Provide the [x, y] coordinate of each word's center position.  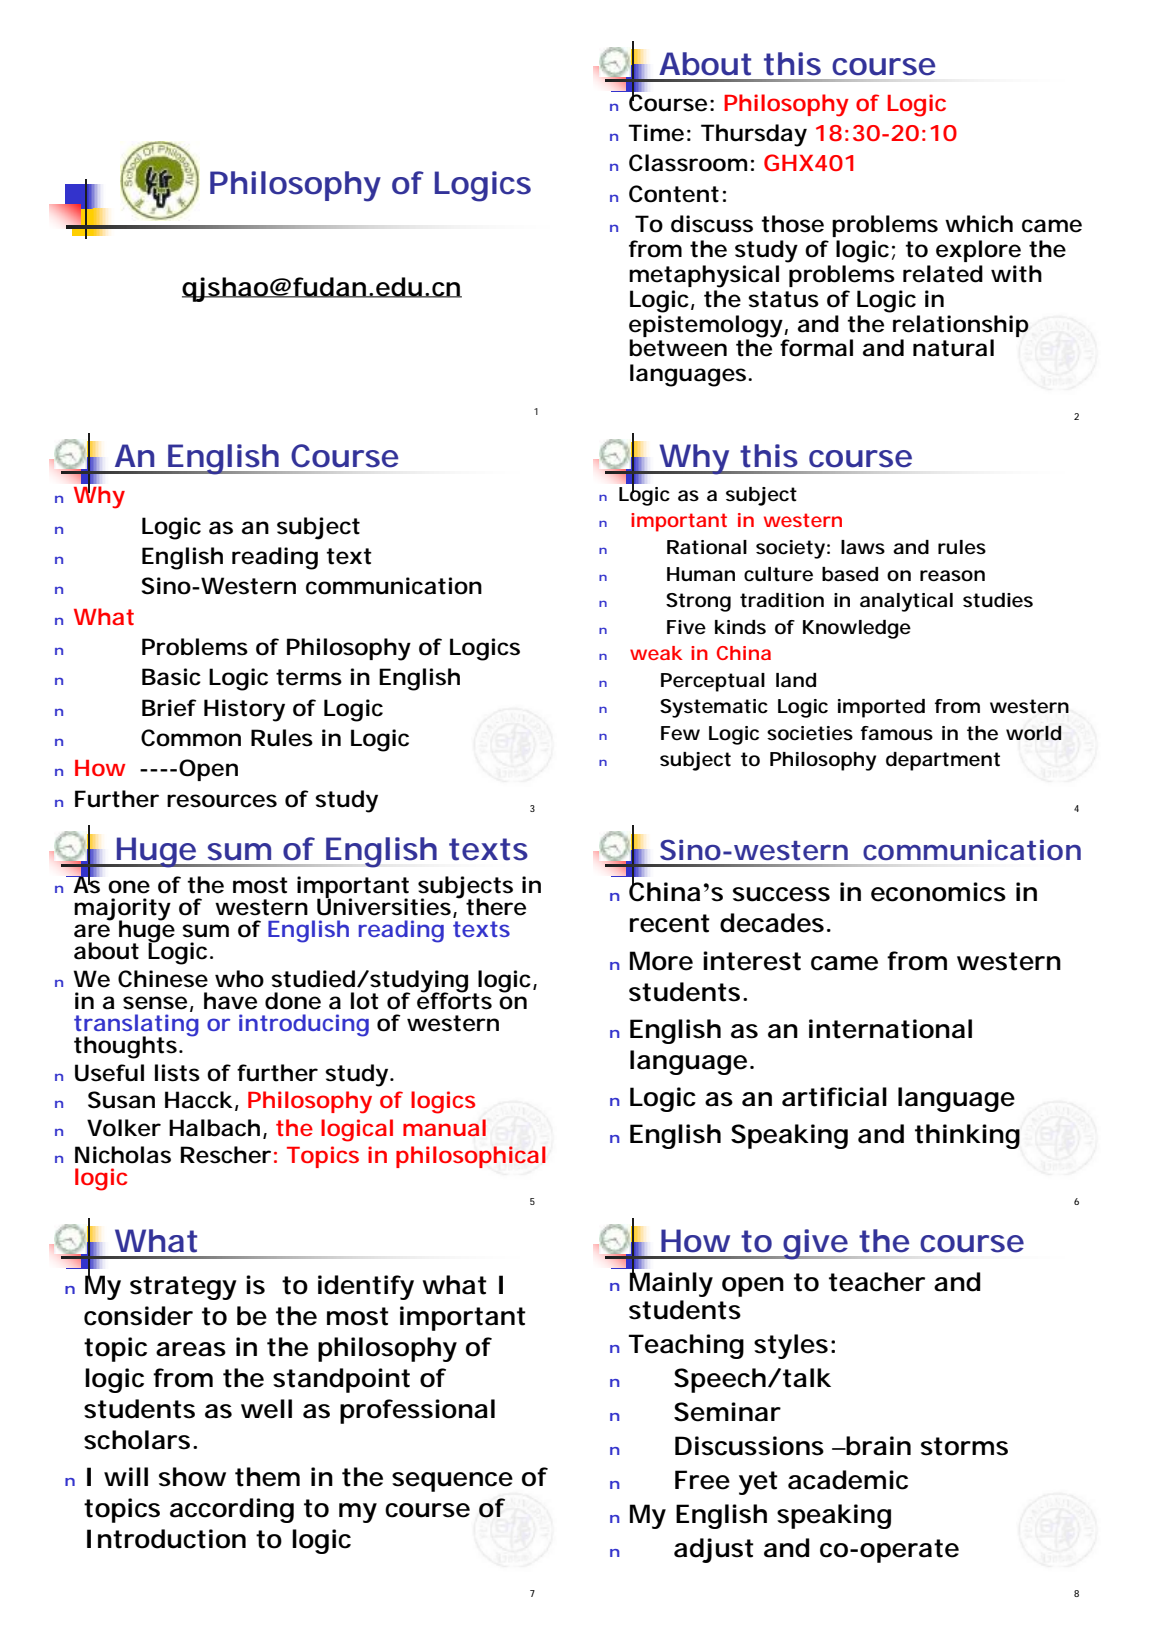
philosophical [471, 1157]
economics [938, 892]
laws [863, 547]
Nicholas [123, 1155]
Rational [707, 547]
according [232, 1510]
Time [656, 133]
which [979, 224]
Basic [171, 677]
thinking [967, 1136]
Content [674, 194]
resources [222, 801]
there [496, 907]
